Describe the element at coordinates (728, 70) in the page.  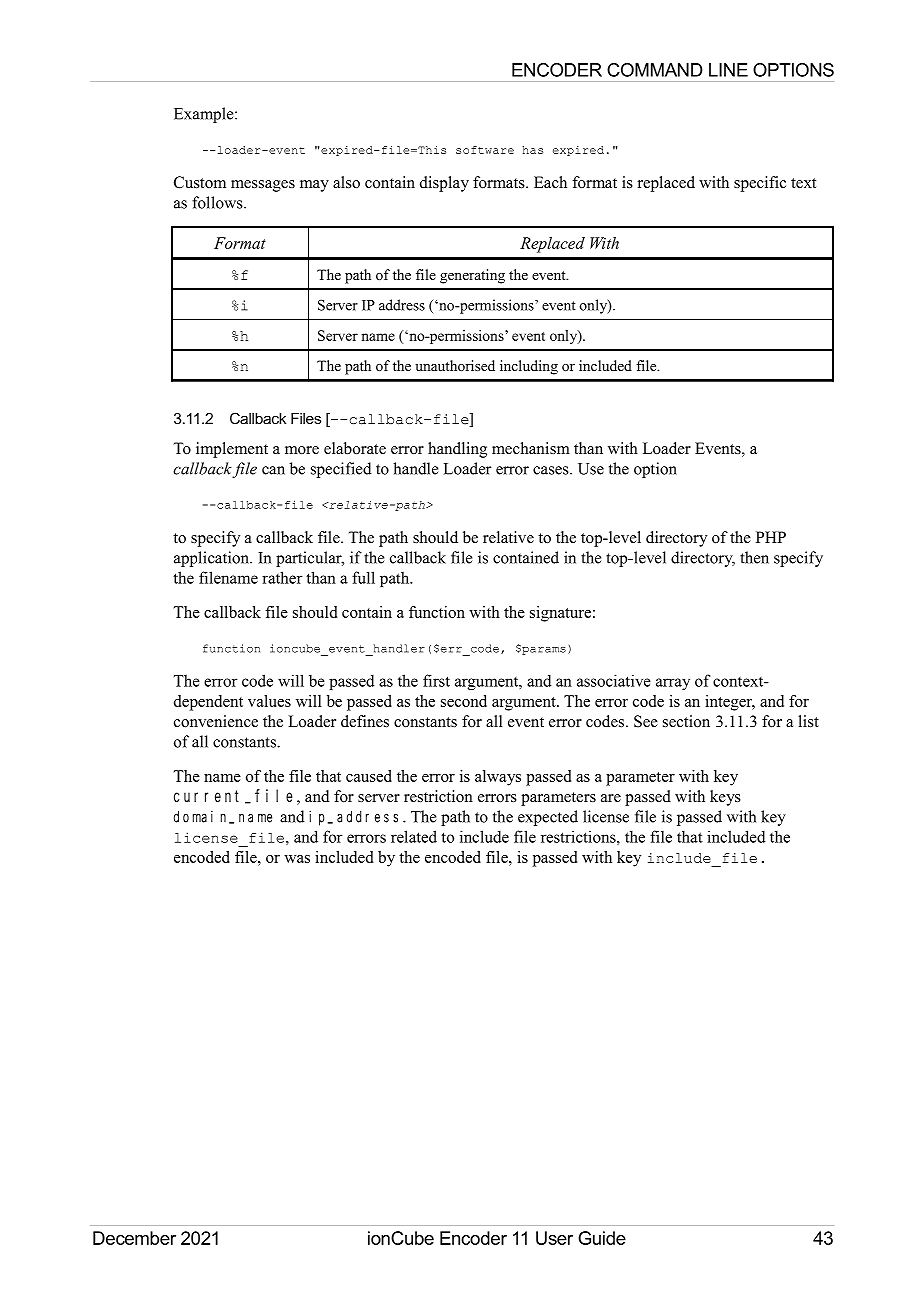
I see `LINE` at that location.
